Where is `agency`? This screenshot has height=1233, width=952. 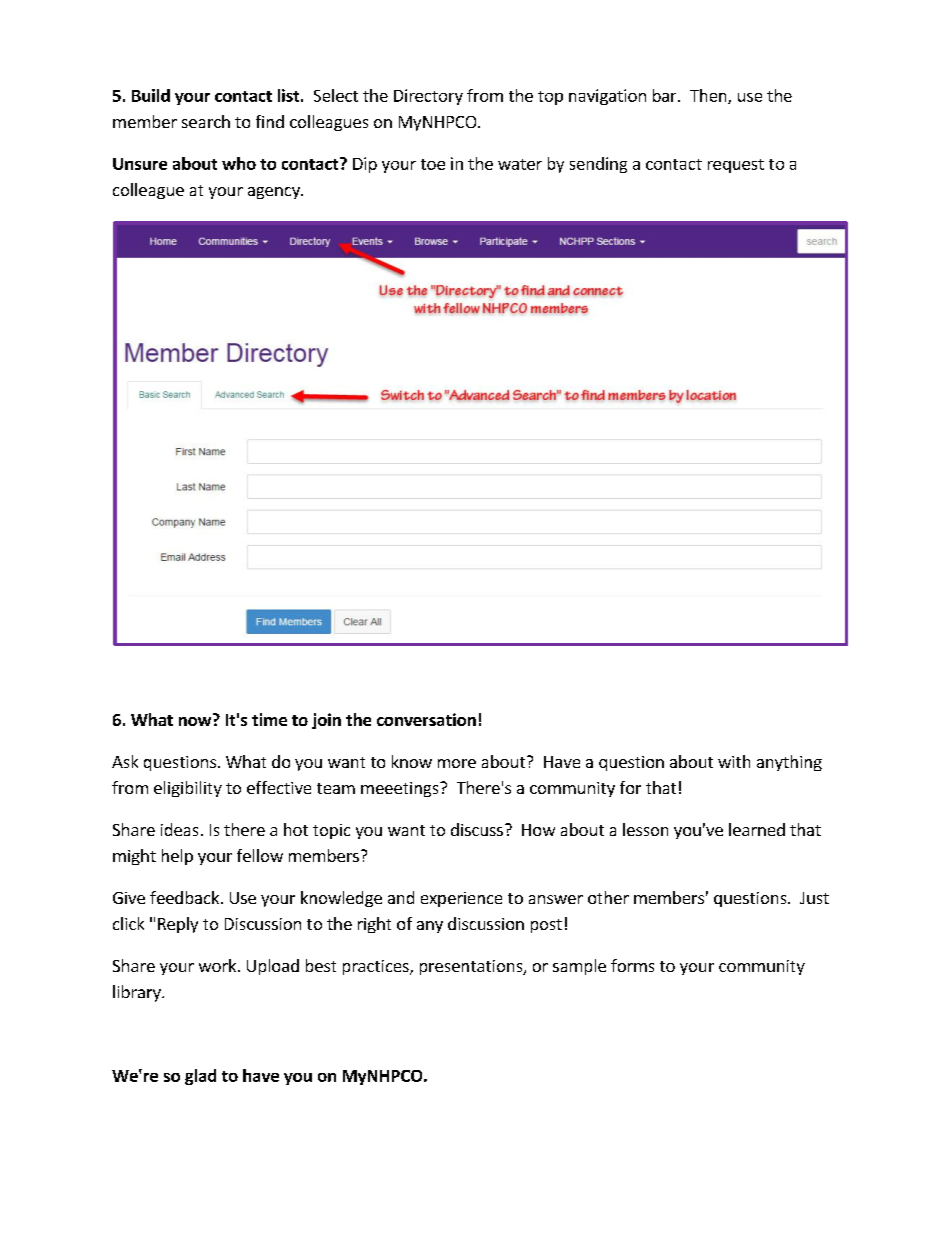 agency is located at coordinates (275, 193).
